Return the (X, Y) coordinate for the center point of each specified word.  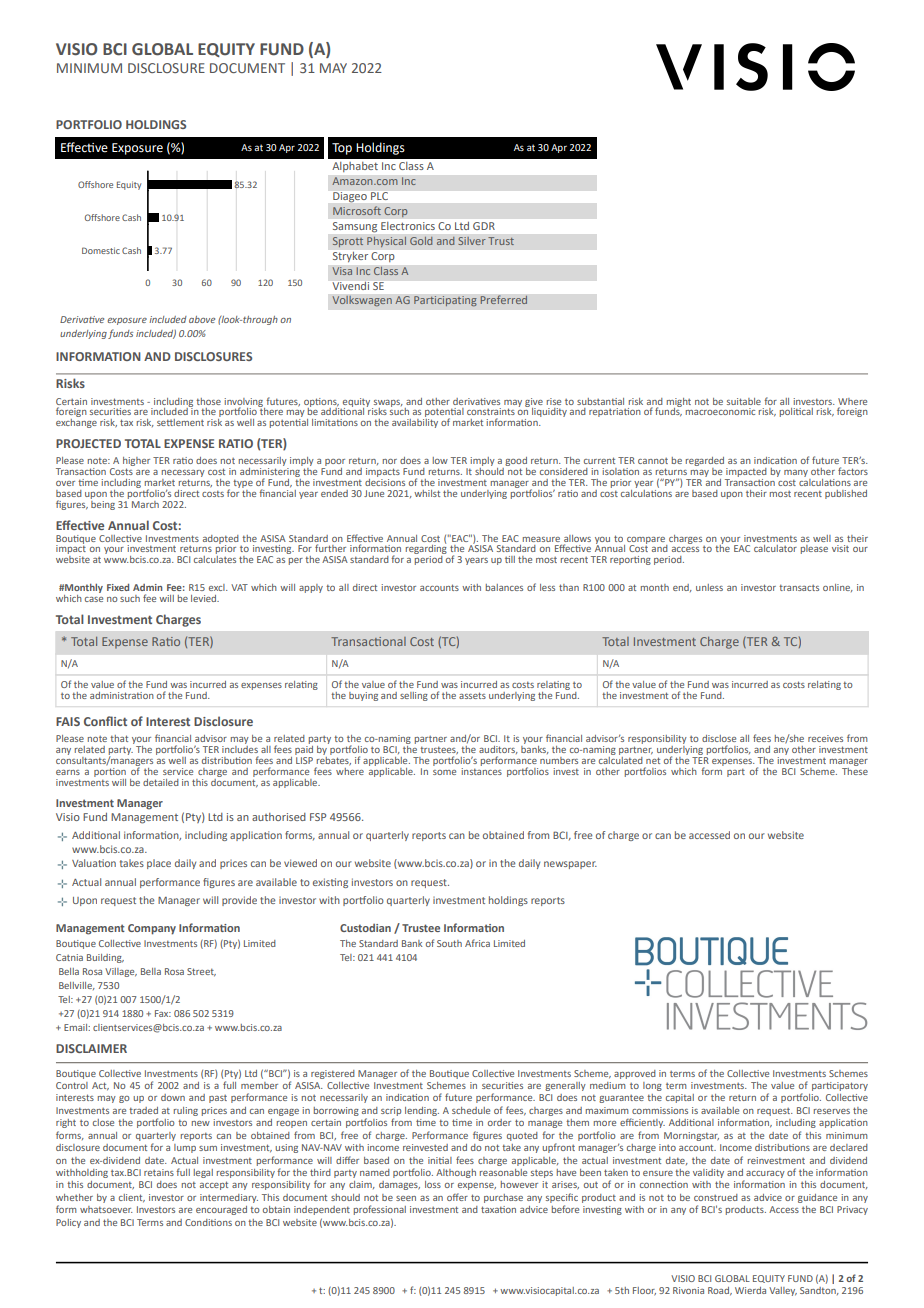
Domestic (101, 250)
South (449, 943)
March (145, 504)
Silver (472, 241)
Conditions (208, 1222)
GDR (484, 226)
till (510, 559)
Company (152, 929)
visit (840, 548)
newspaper (570, 865)
